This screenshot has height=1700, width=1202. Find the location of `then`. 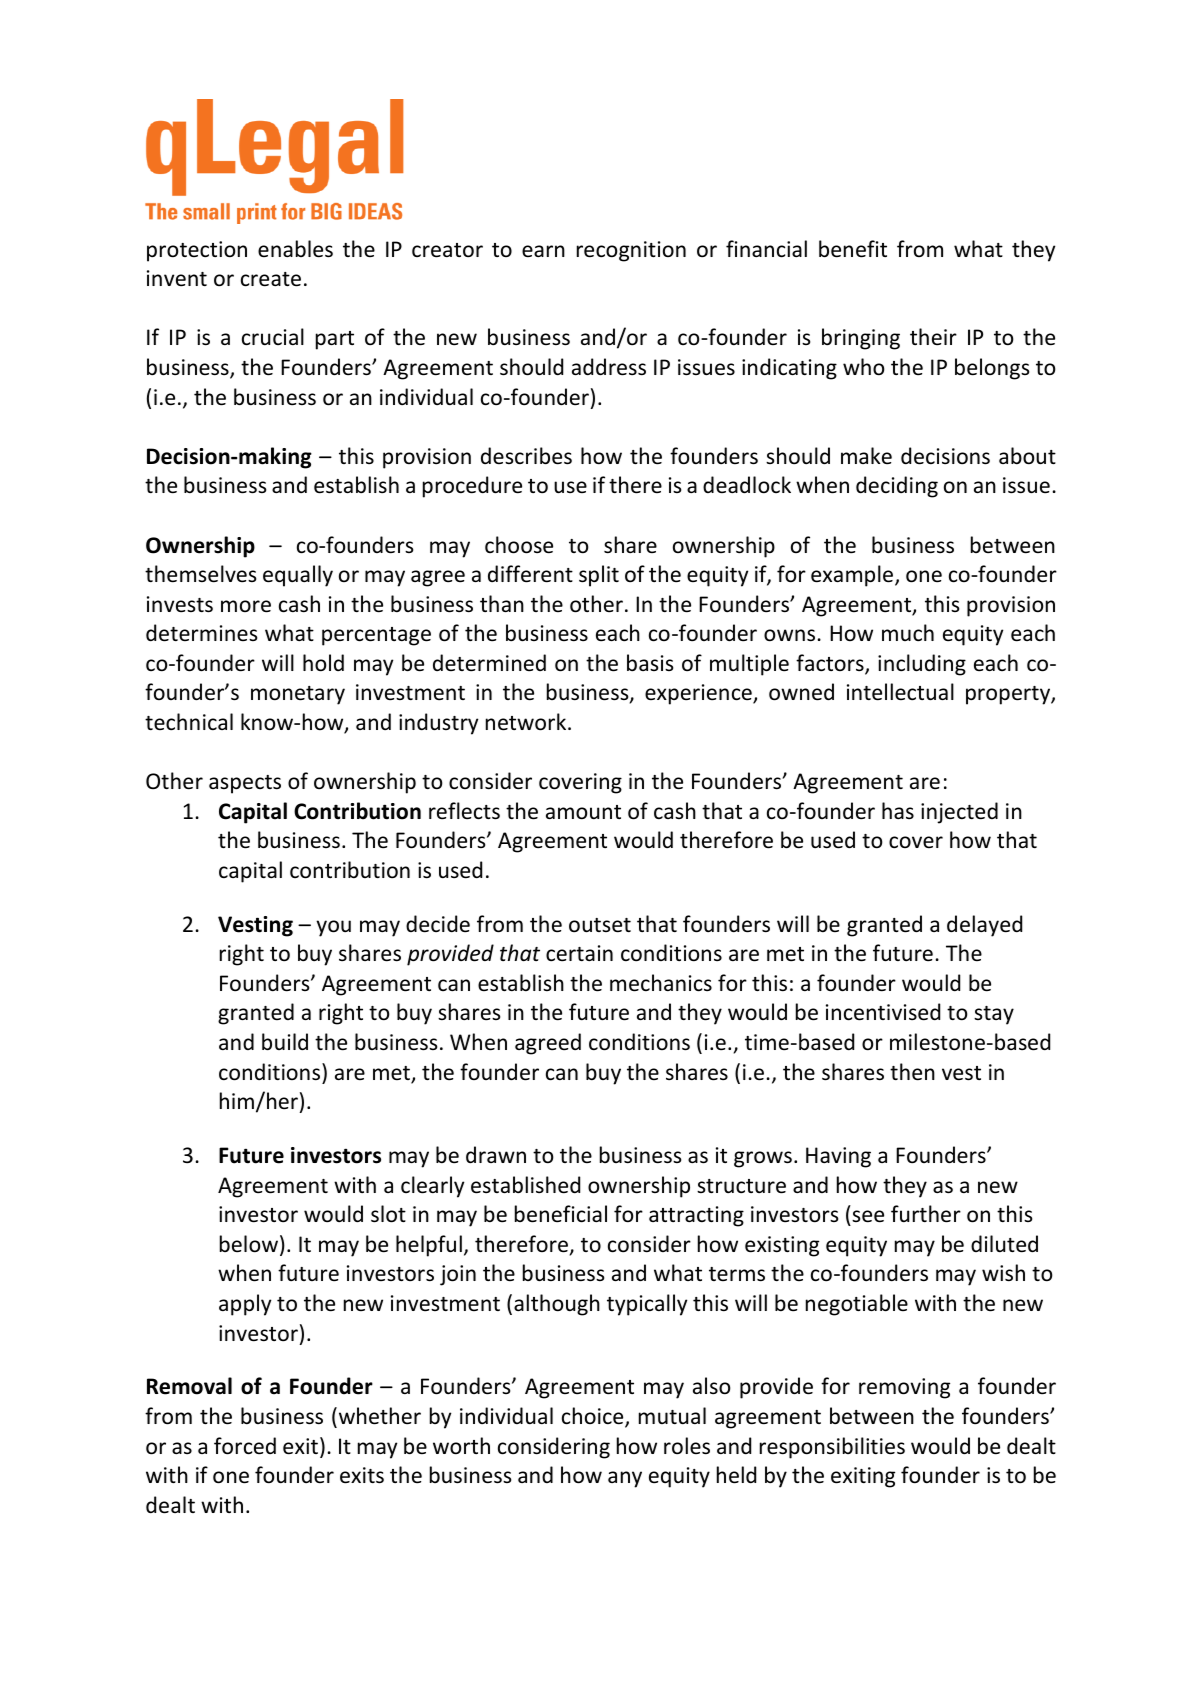

then is located at coordinates (912, 1072).
